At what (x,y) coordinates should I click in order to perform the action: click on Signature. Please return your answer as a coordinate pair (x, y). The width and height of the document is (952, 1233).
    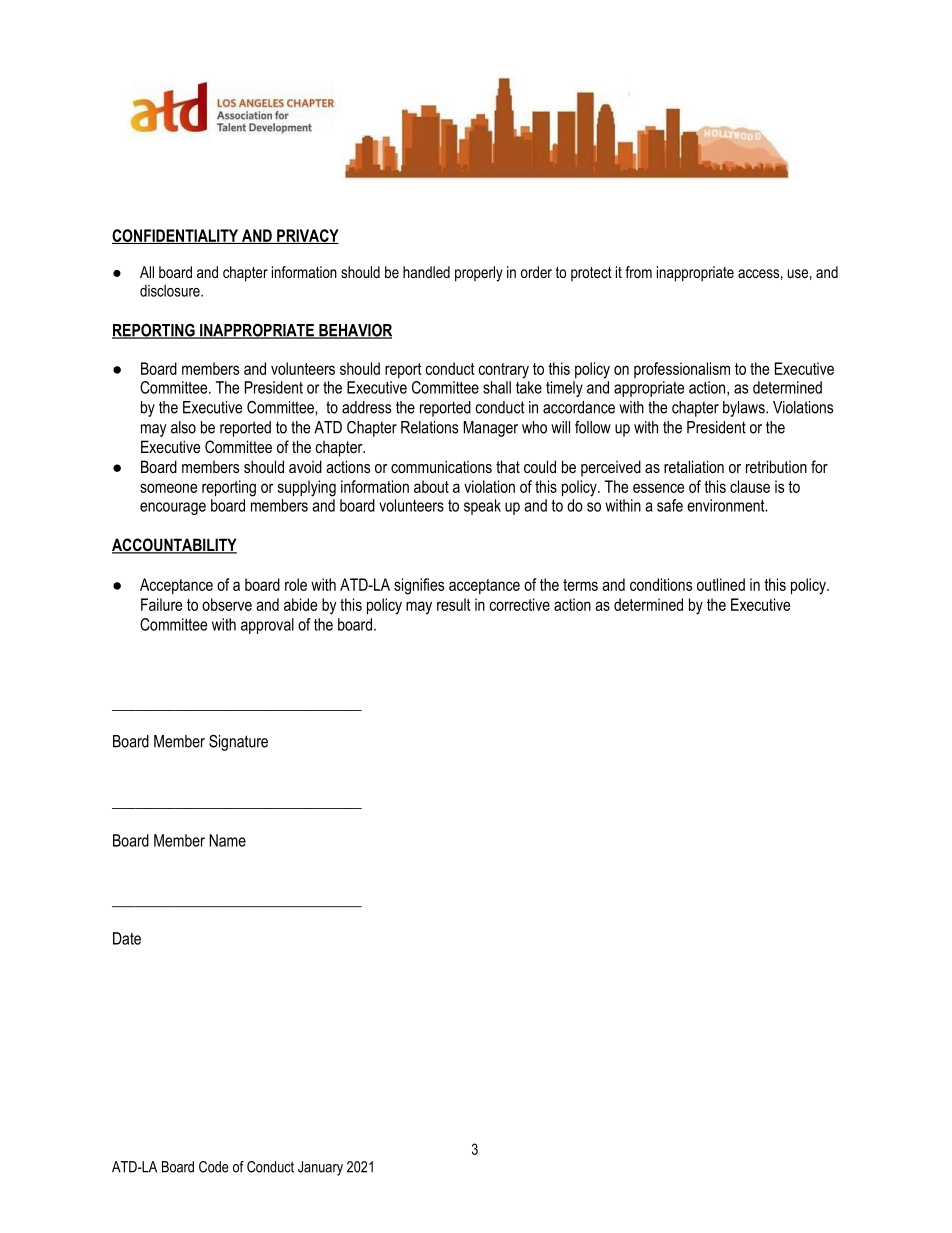
    Looking at the image, I should click on (238, 743).
